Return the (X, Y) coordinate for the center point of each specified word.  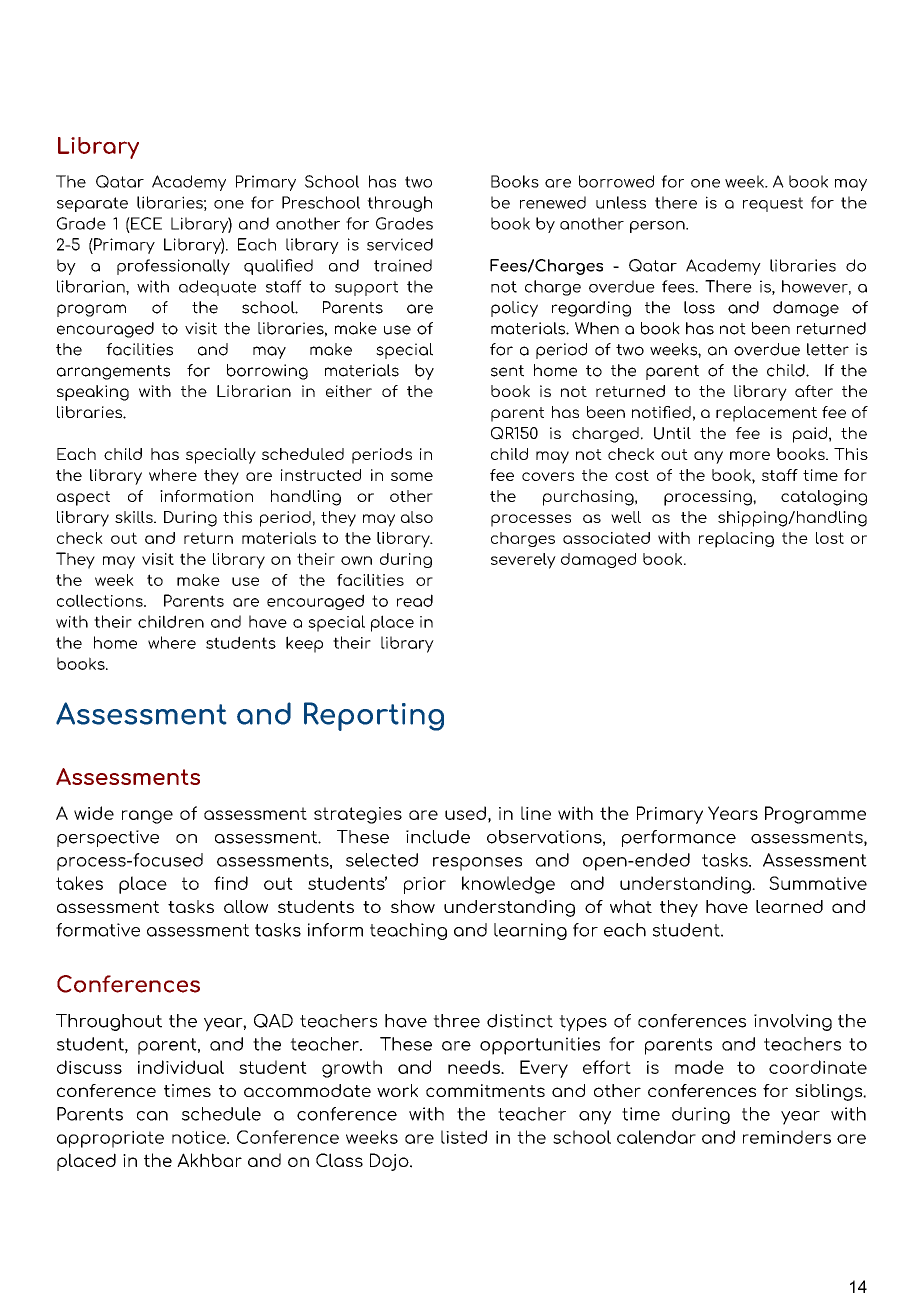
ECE (145, 223)
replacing (736, 540)
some (412, 476)
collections (101, 600)
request (773, 204)
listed (464, 1137)
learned (789, 906)
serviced (400, 244)
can (152, 1116)
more (750, 455)
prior (425, 885)
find (231, 883)
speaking (93, 393)
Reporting (374, 716)
